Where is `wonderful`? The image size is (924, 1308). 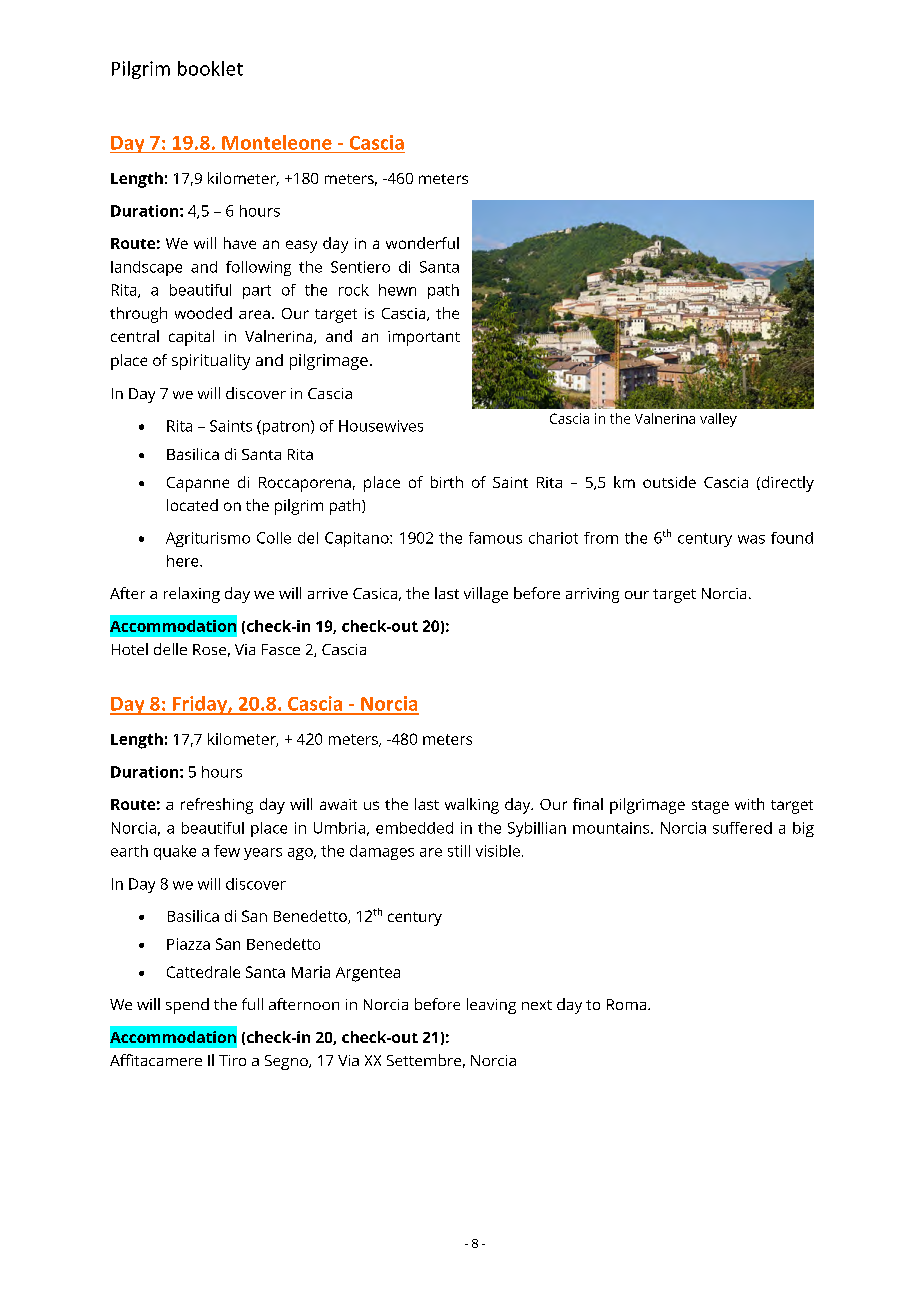
wonderful is located at coordinates (422, 243).
